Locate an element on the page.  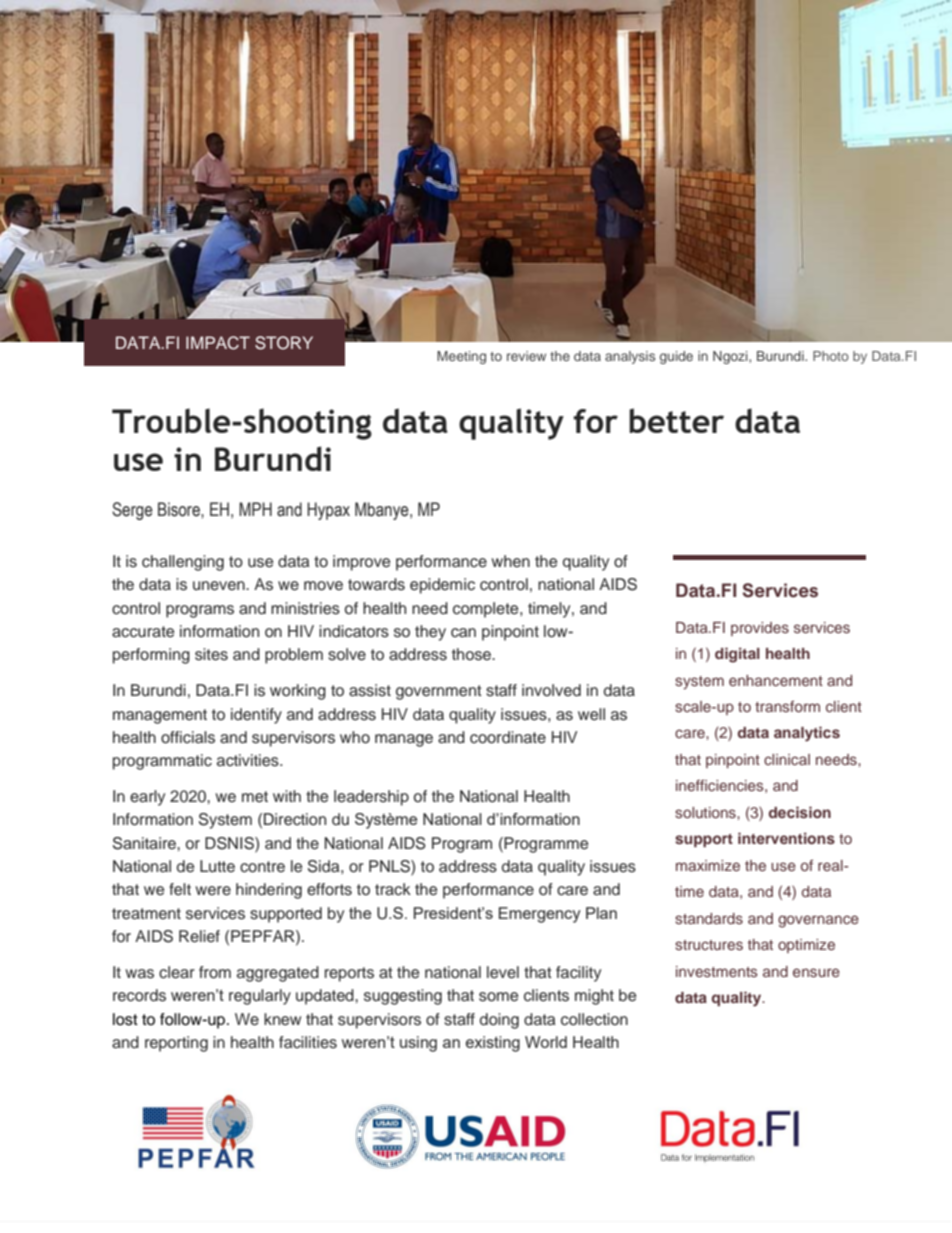
Lutte is located at coordinates (217, 866).
